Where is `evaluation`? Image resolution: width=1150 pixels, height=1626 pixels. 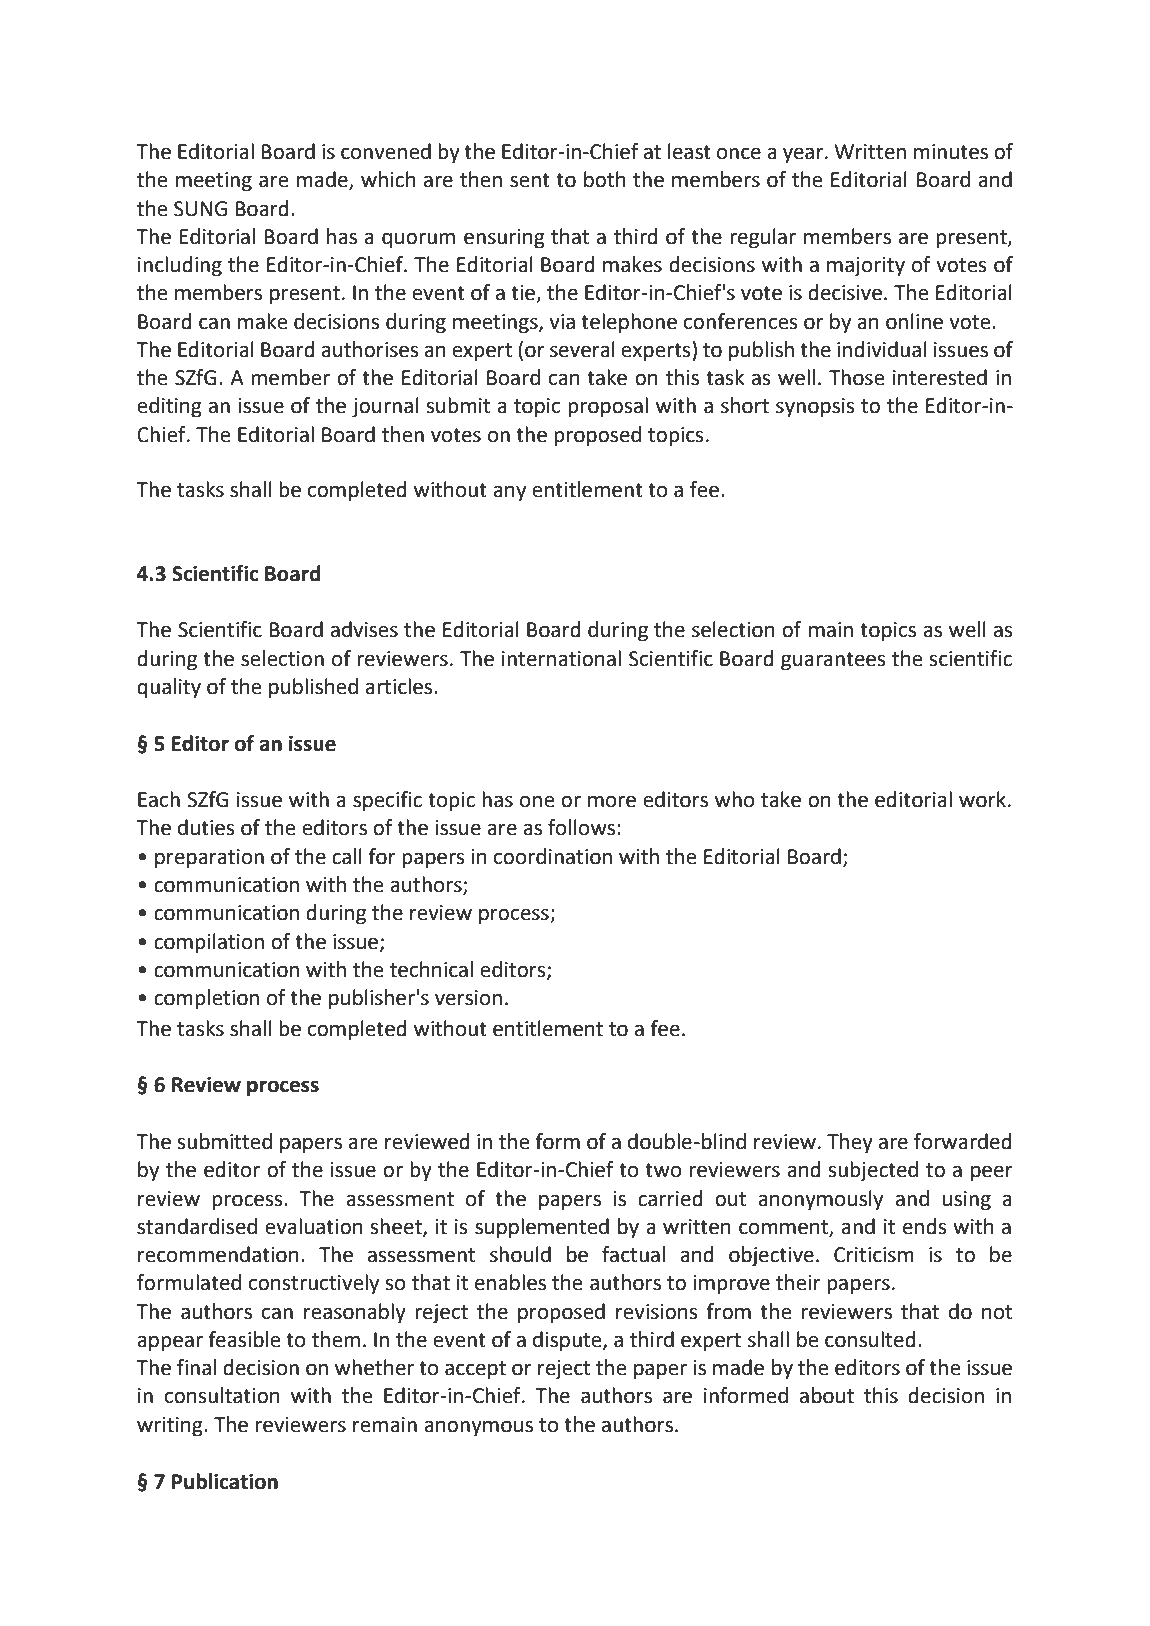 evaluation is located at coordinates (314, 1226).
